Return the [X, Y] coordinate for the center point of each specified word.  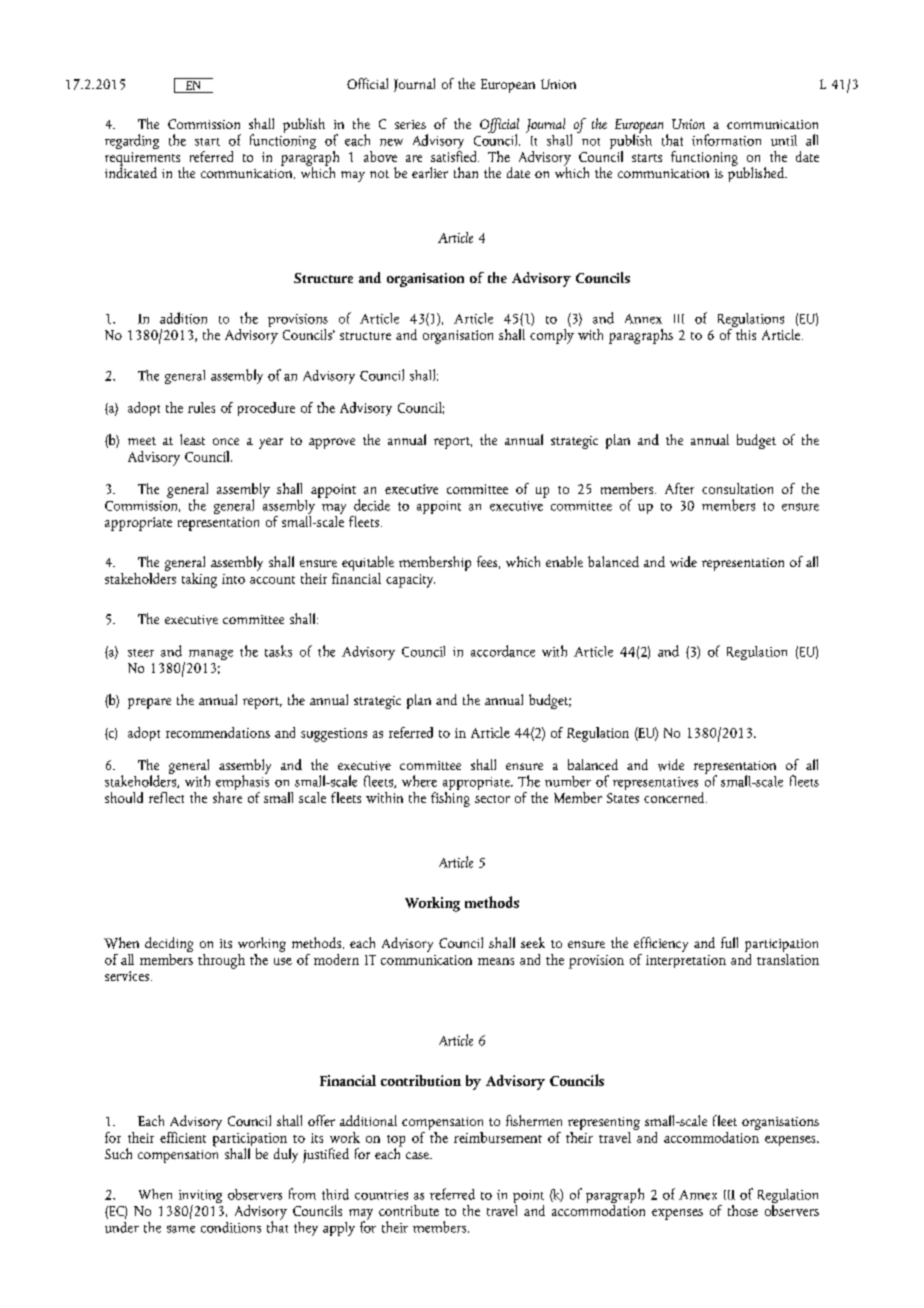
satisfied [455, 155]
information [726, 140]
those [743, 1210]
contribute [409, 1210]
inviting [200, 1198]
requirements [142, 160]
